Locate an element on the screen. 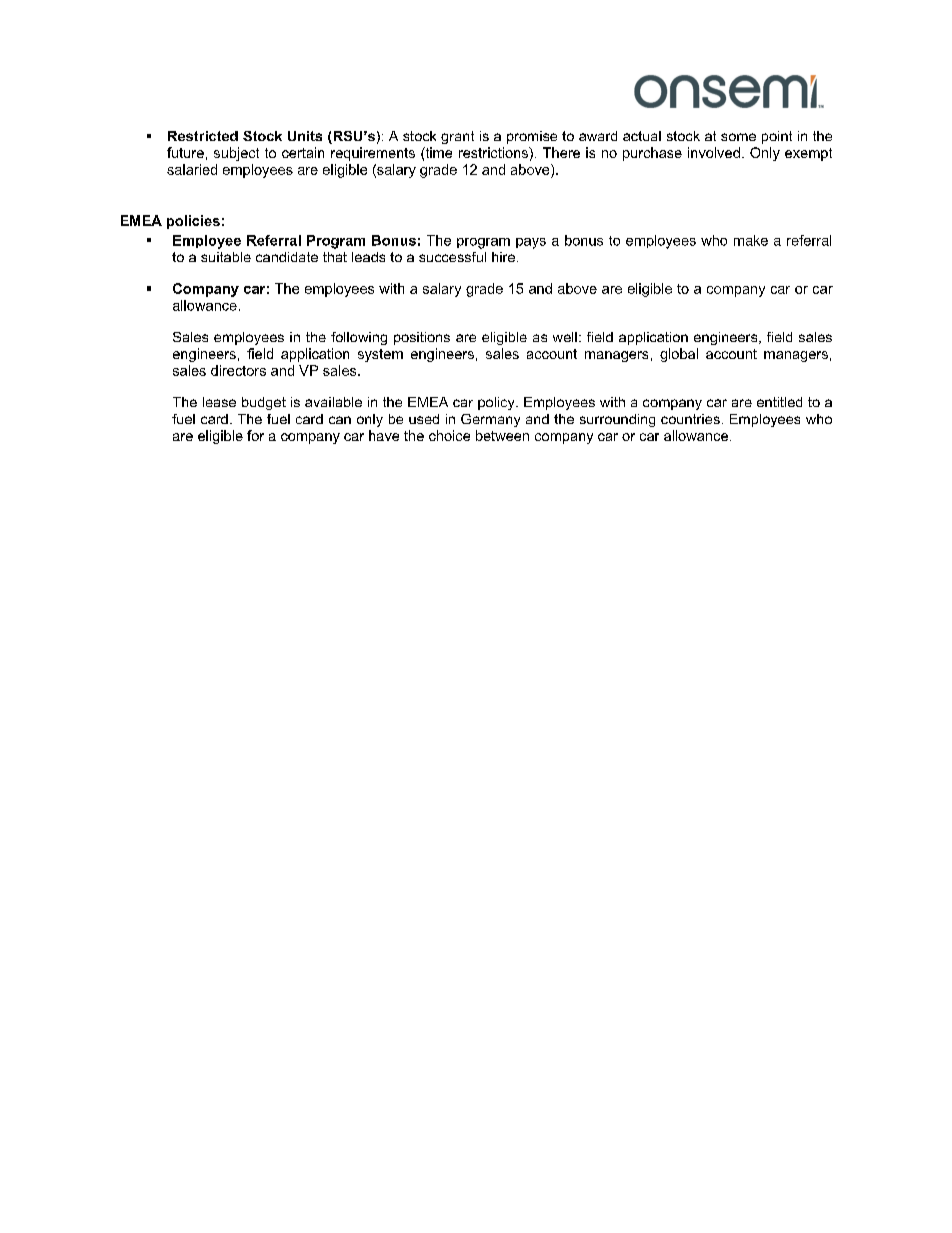 The height and width of the screenshot is (1233, 952). global is located at coordinates (679, 355).
